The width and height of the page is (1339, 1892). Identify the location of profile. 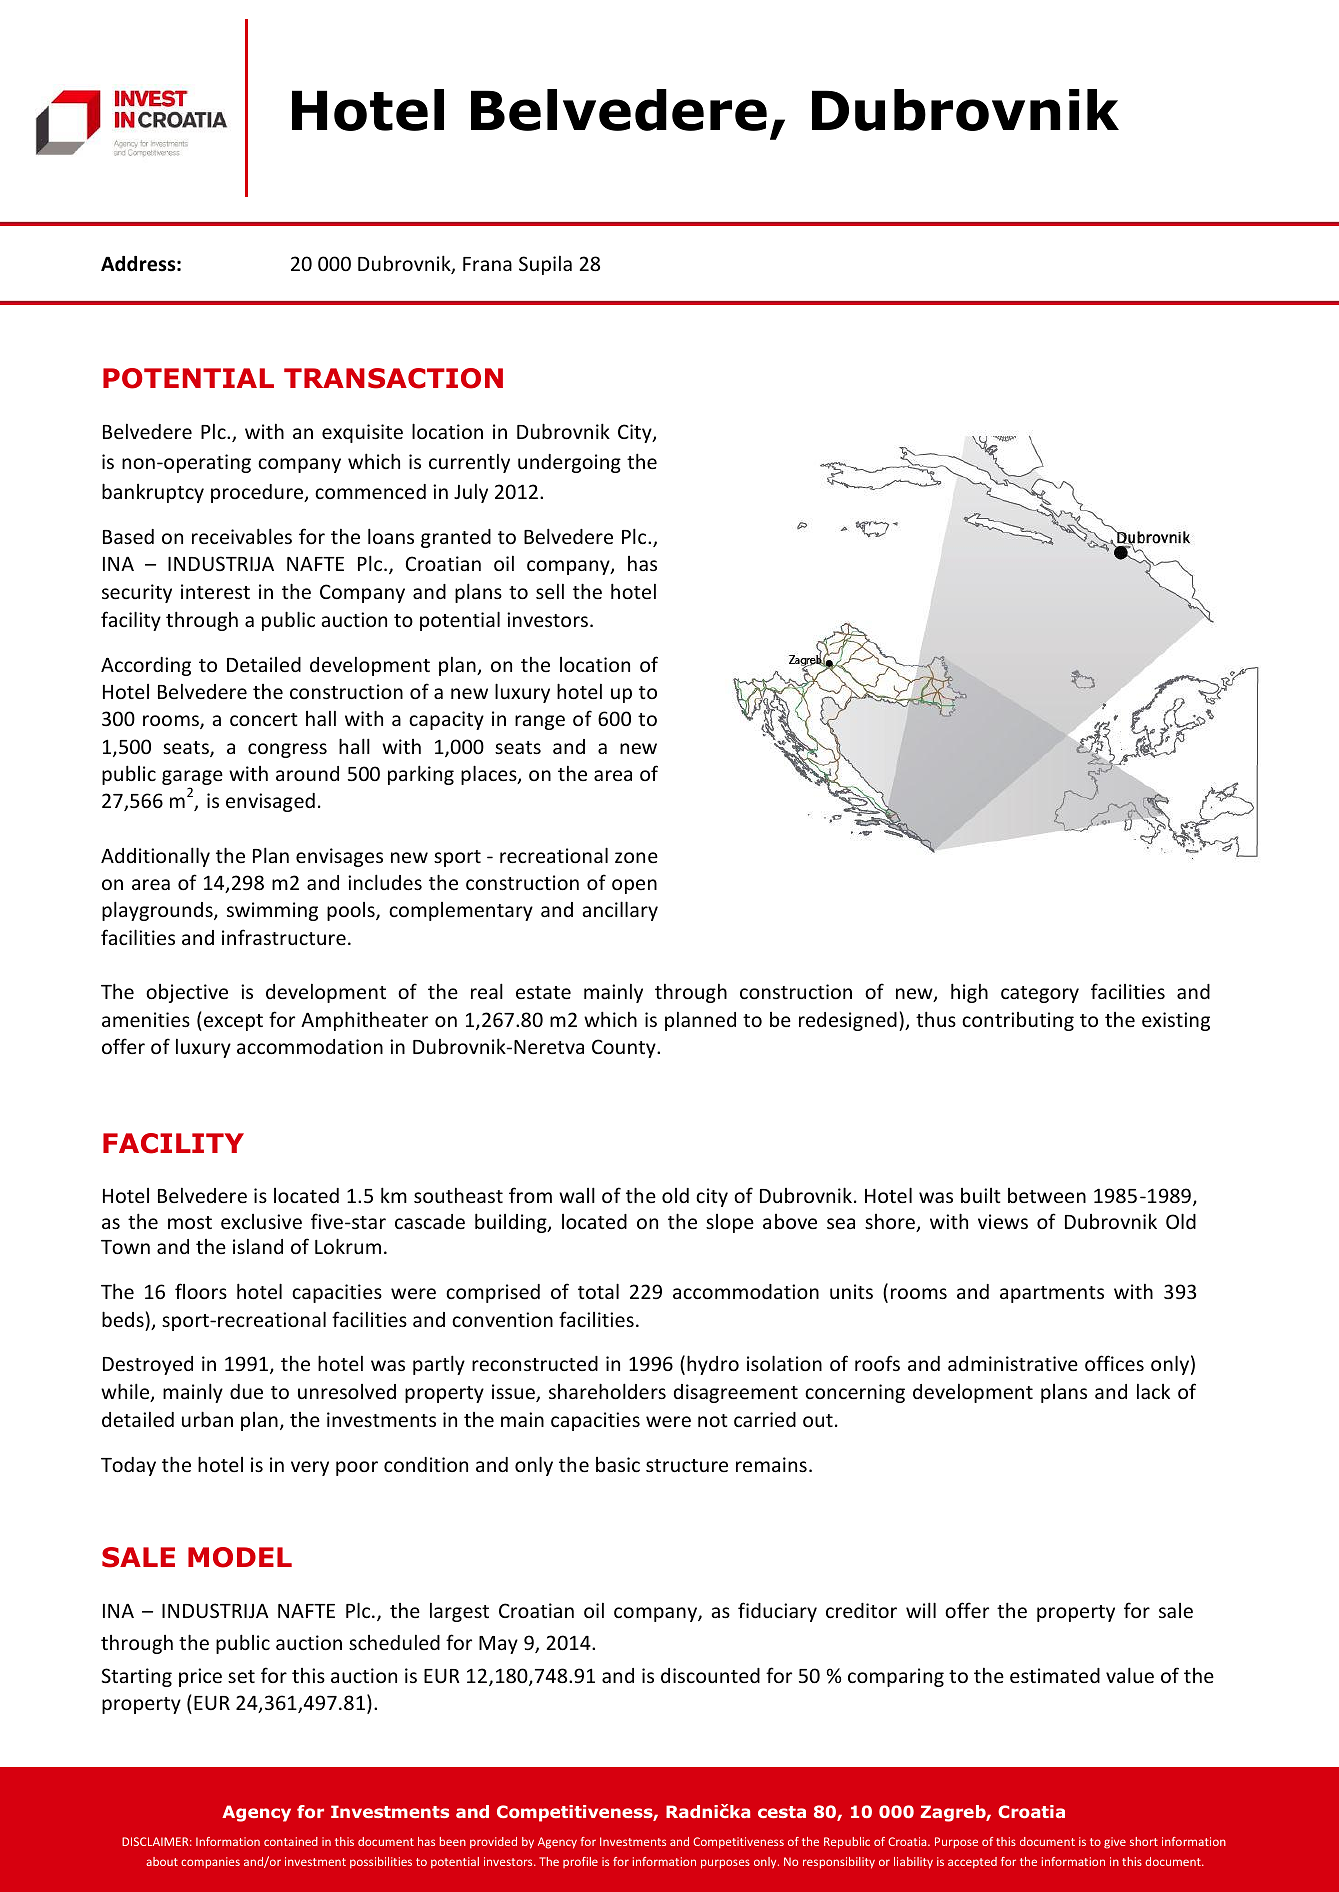
(580, 1862).
